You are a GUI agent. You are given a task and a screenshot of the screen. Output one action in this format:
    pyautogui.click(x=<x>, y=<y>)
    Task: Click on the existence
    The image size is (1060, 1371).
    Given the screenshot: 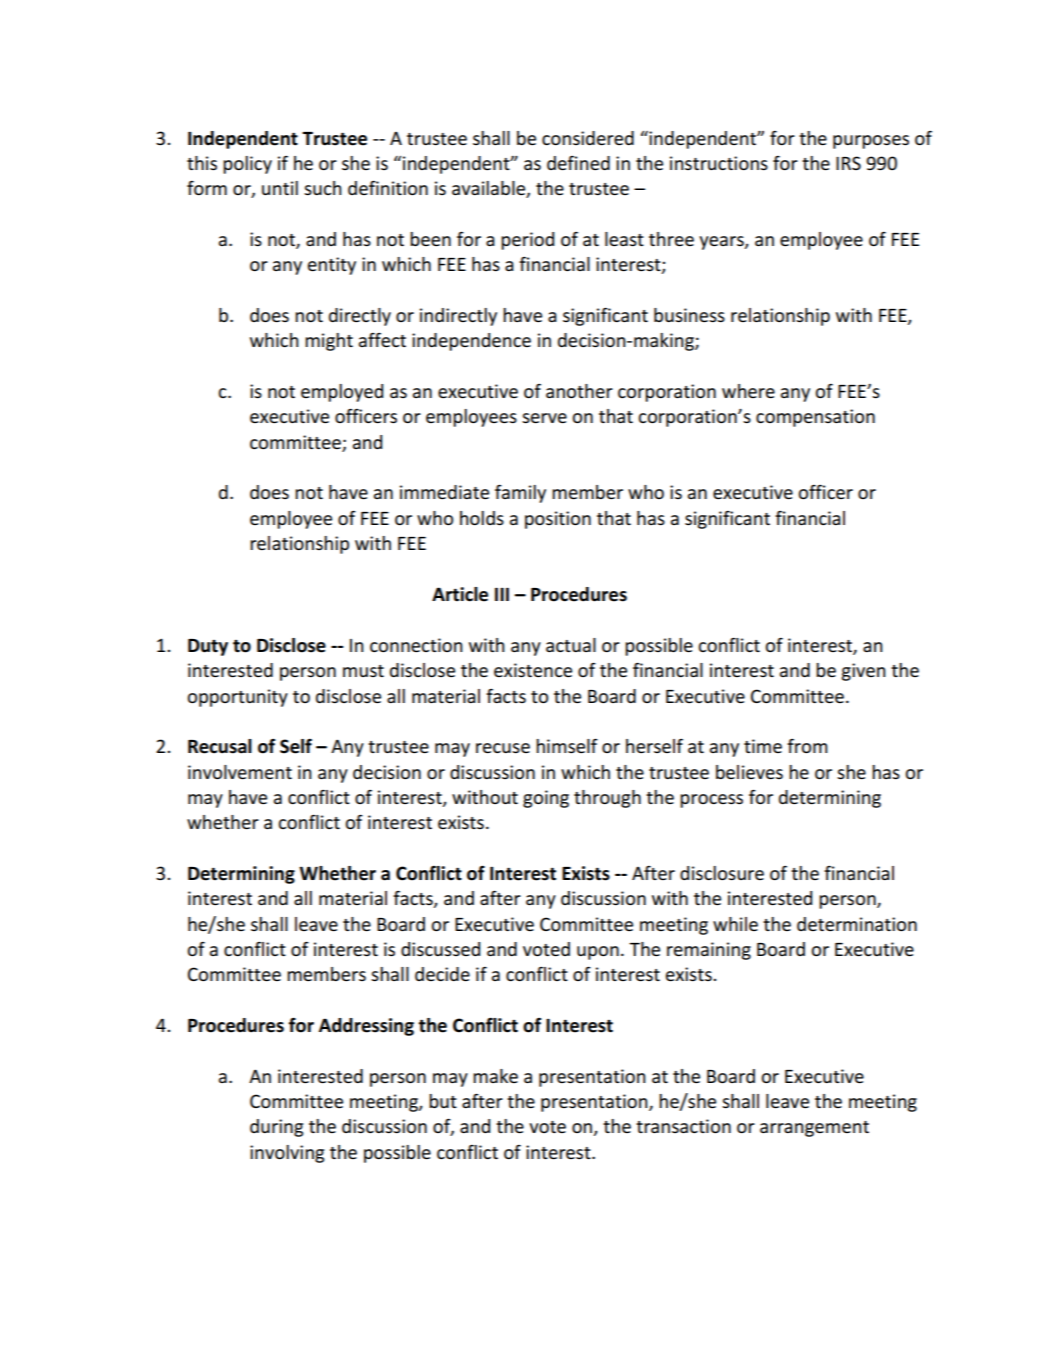 What is the action you would take?
    pyautogui.click(x=533, y=670)
